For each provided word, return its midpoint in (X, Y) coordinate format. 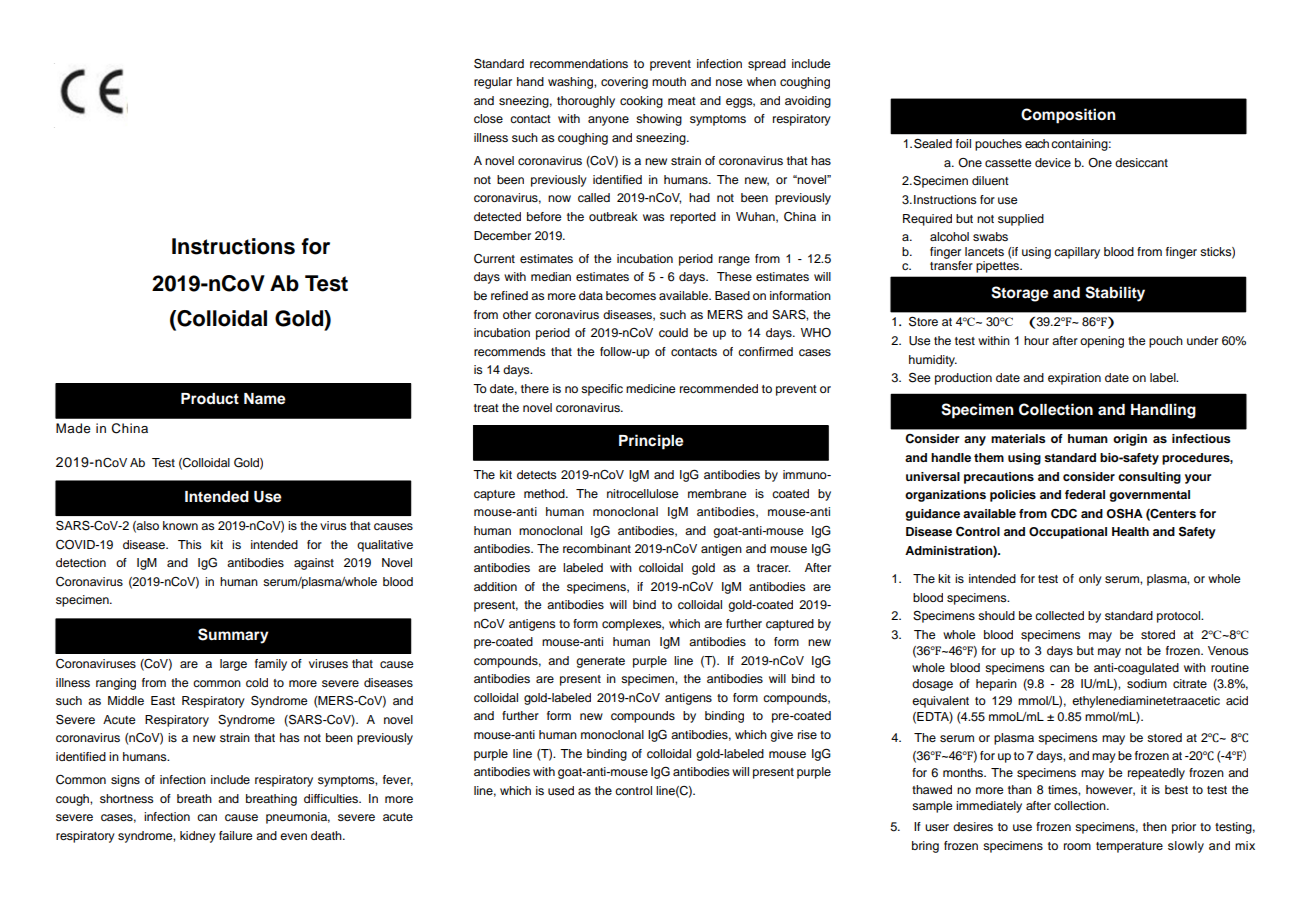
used (561, 790)
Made (73, 428)
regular (493, 83)
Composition (1068, 116)
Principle (651, 442)
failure (236, 835)
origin (1130, 440)
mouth (669, 81)
